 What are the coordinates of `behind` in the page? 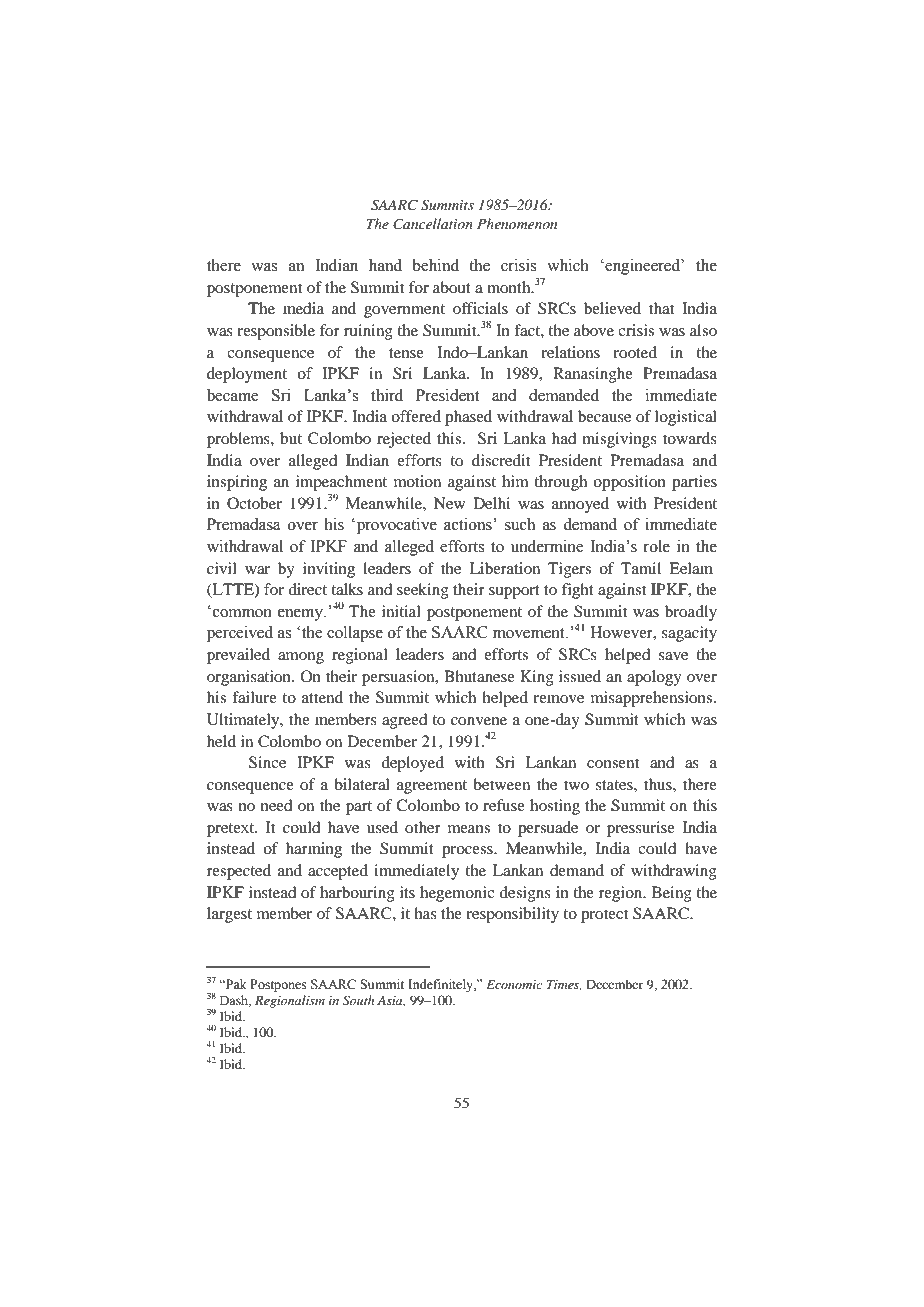 It's located at (435, 265).
